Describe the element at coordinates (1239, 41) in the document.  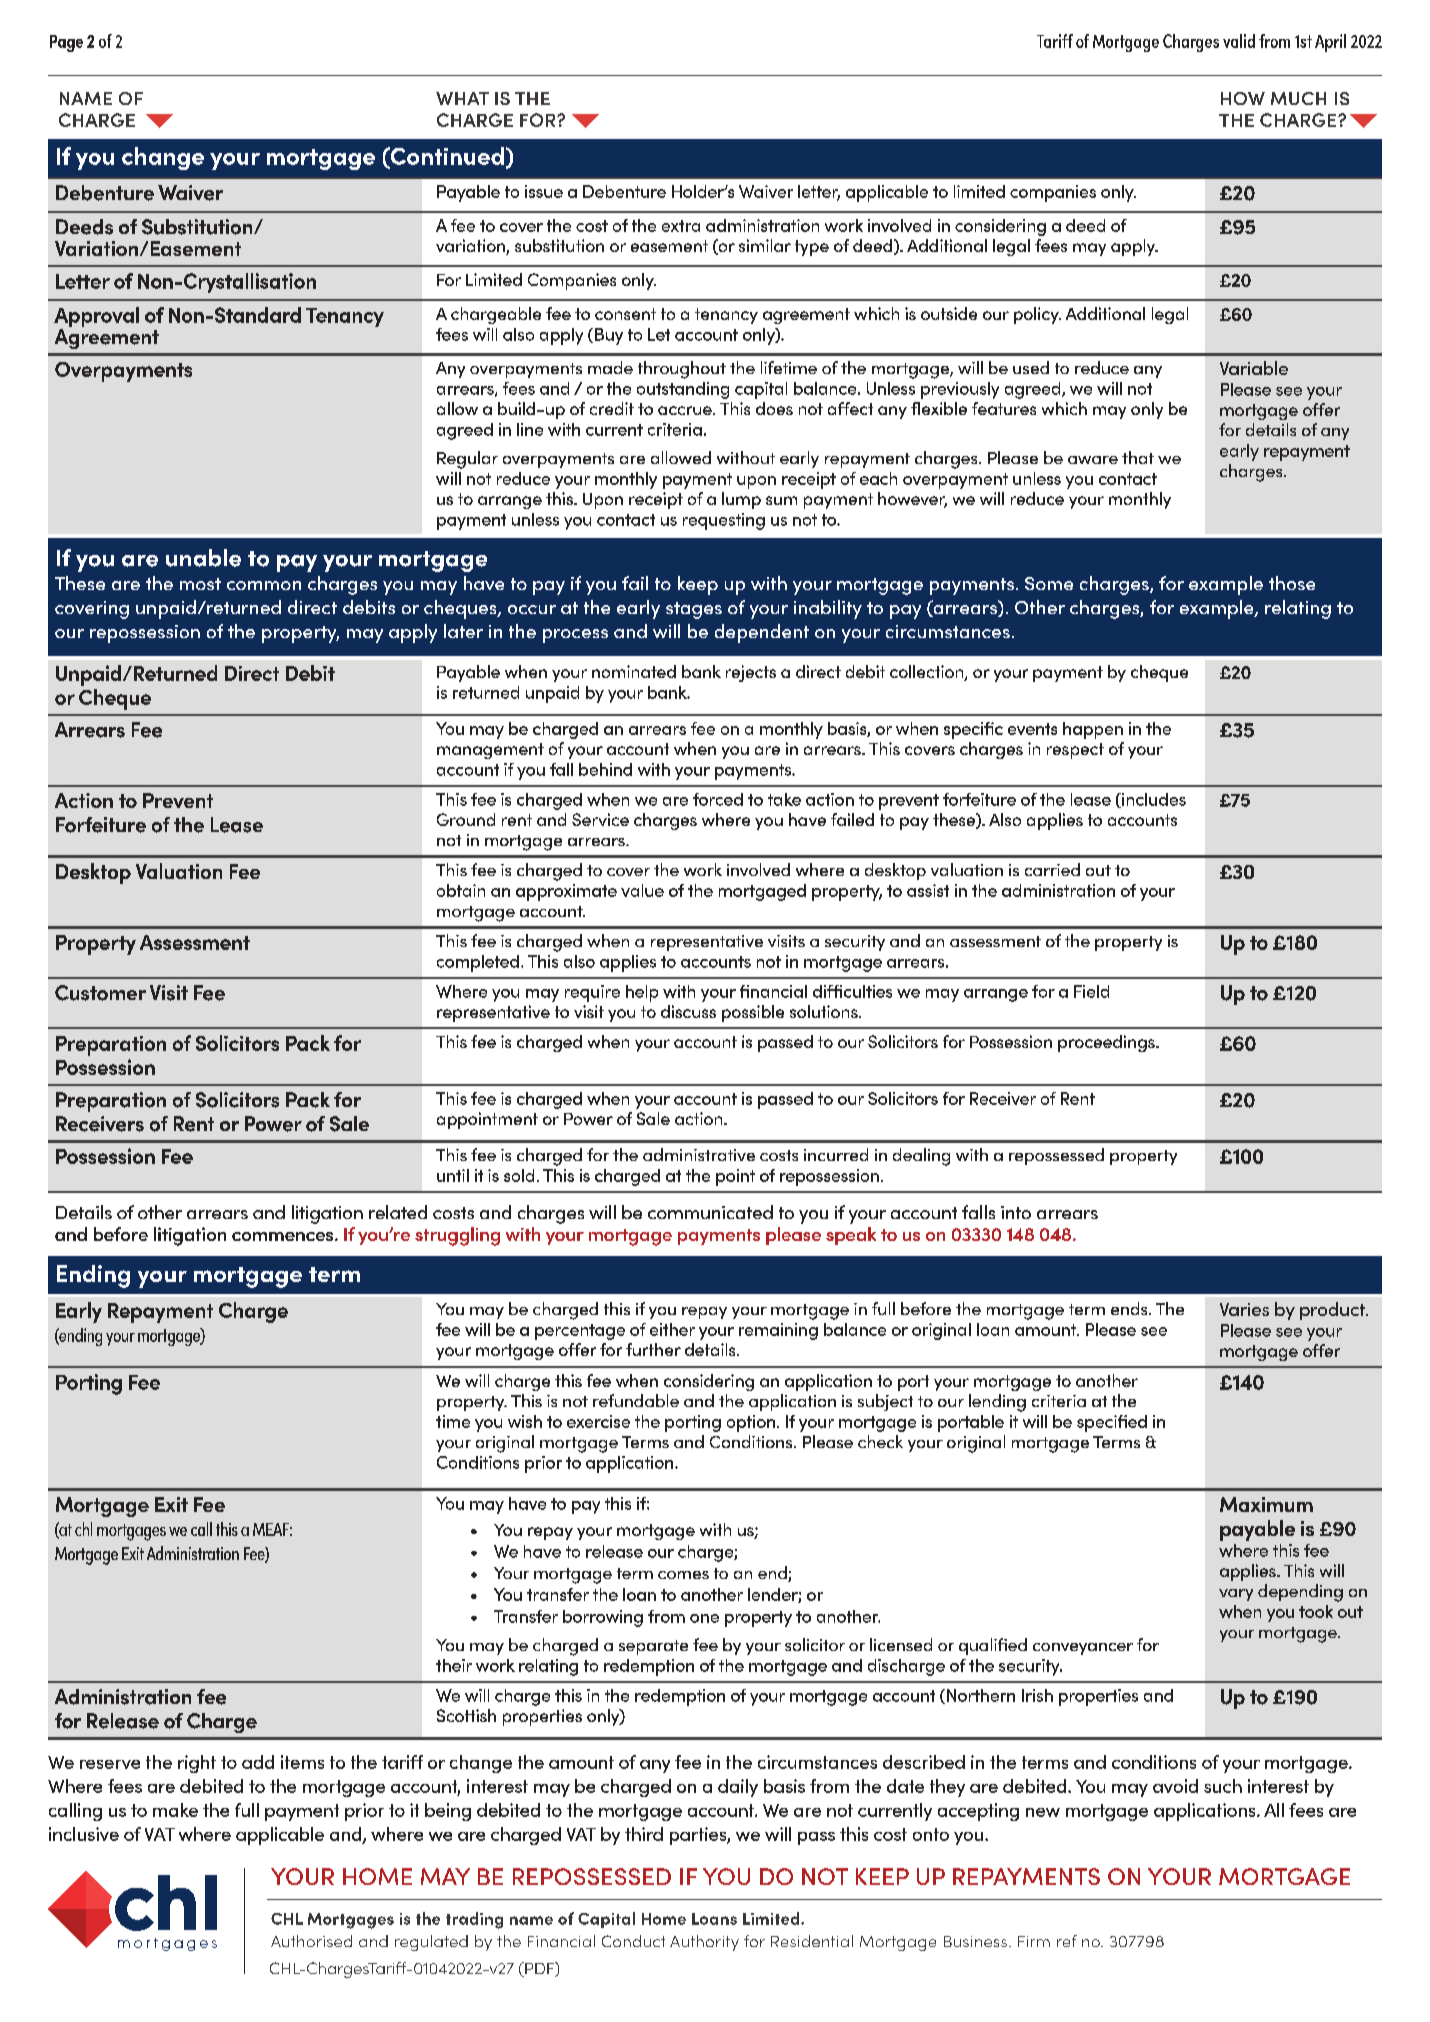
I see `valid` at that location.
